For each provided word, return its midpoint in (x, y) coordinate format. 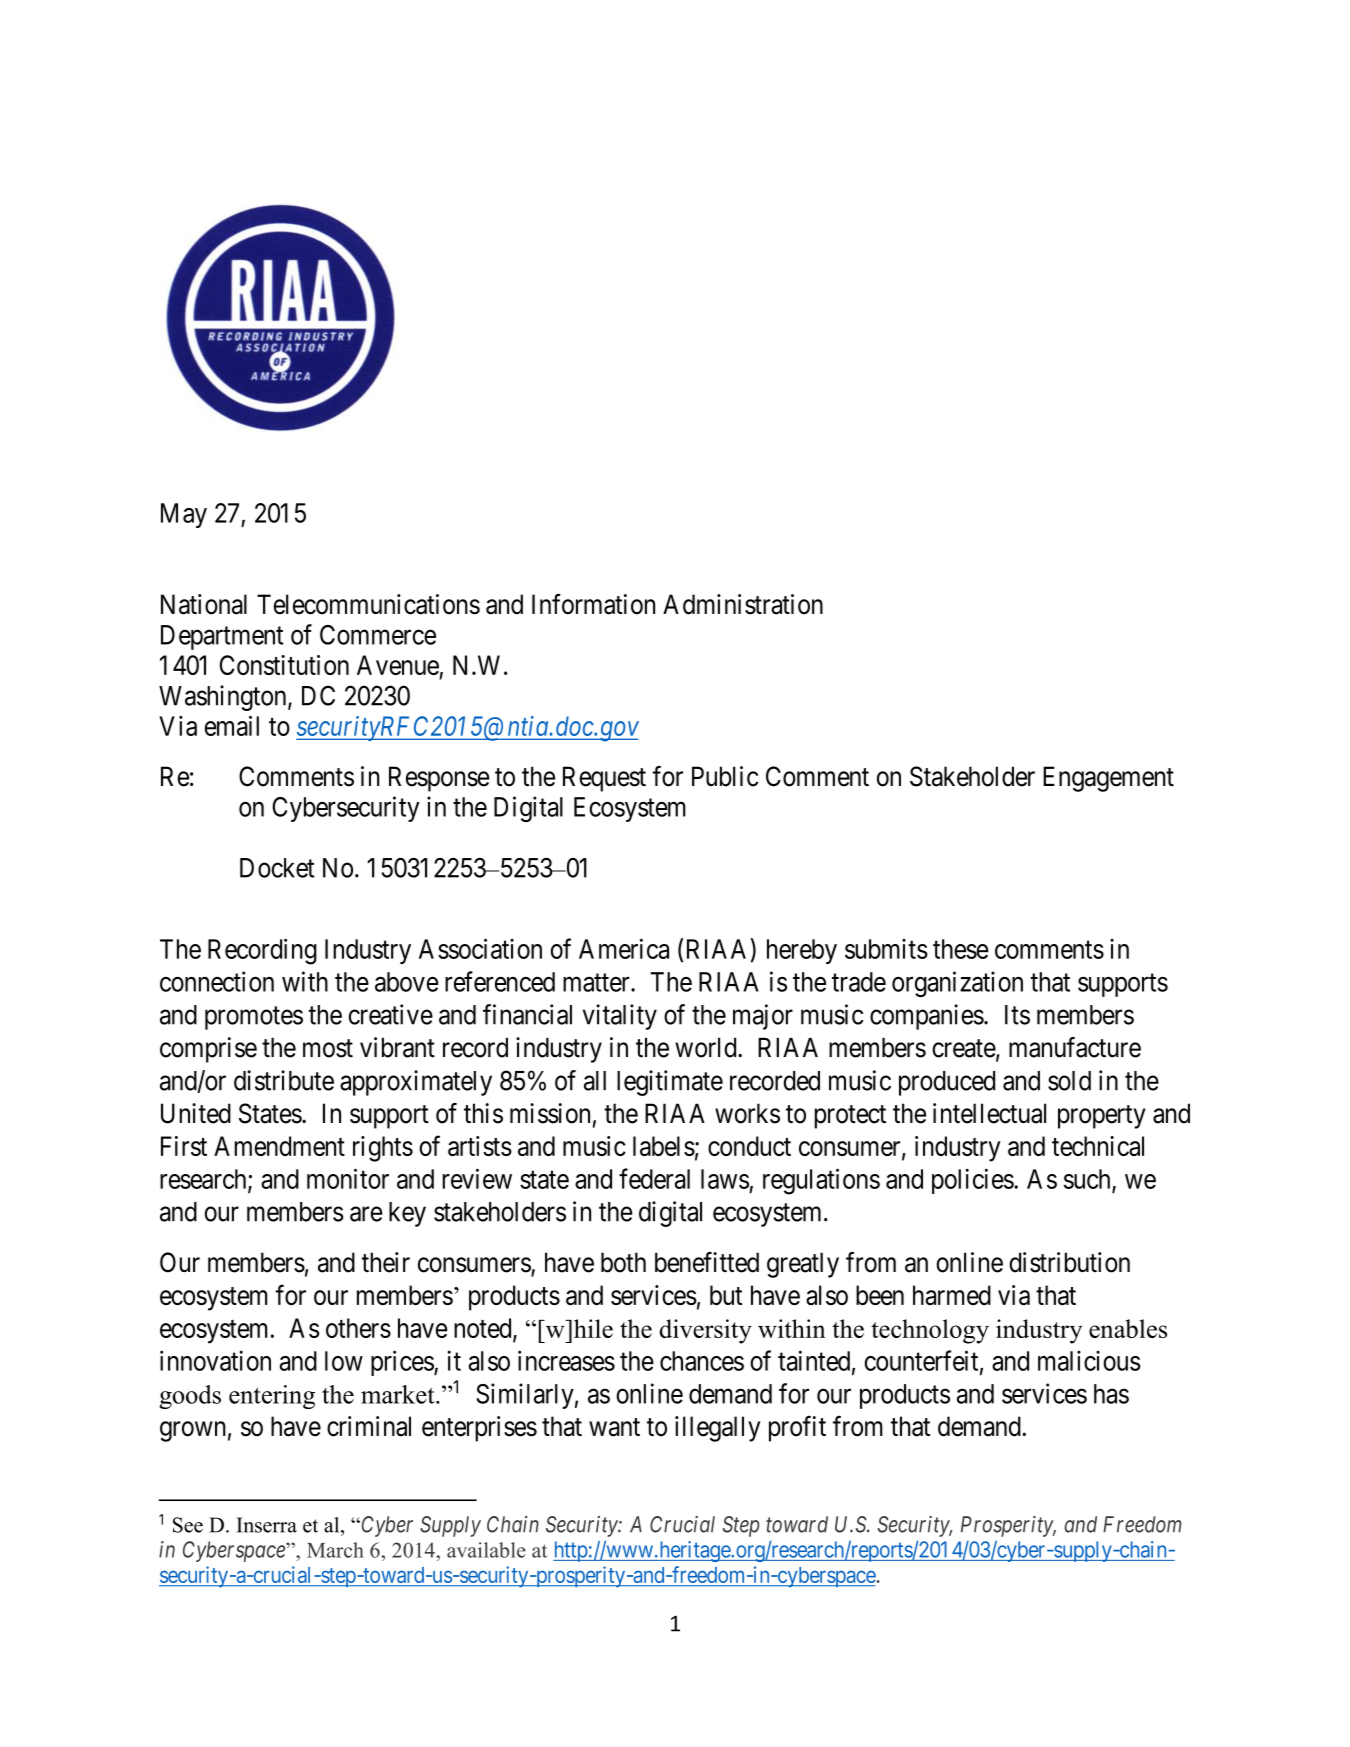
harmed (952, 1295)
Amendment (279, 1146)
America (624, 948)
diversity (706, 1331)
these (960, 949)
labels (664, 1146)
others (358, 1328)
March (335, 1550)
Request (604, 779)
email (232, 726)
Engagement (1108, 779)
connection (217, 981)
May (184, 515)
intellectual (989, 1113)
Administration (743, 604)
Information (593, 604)
